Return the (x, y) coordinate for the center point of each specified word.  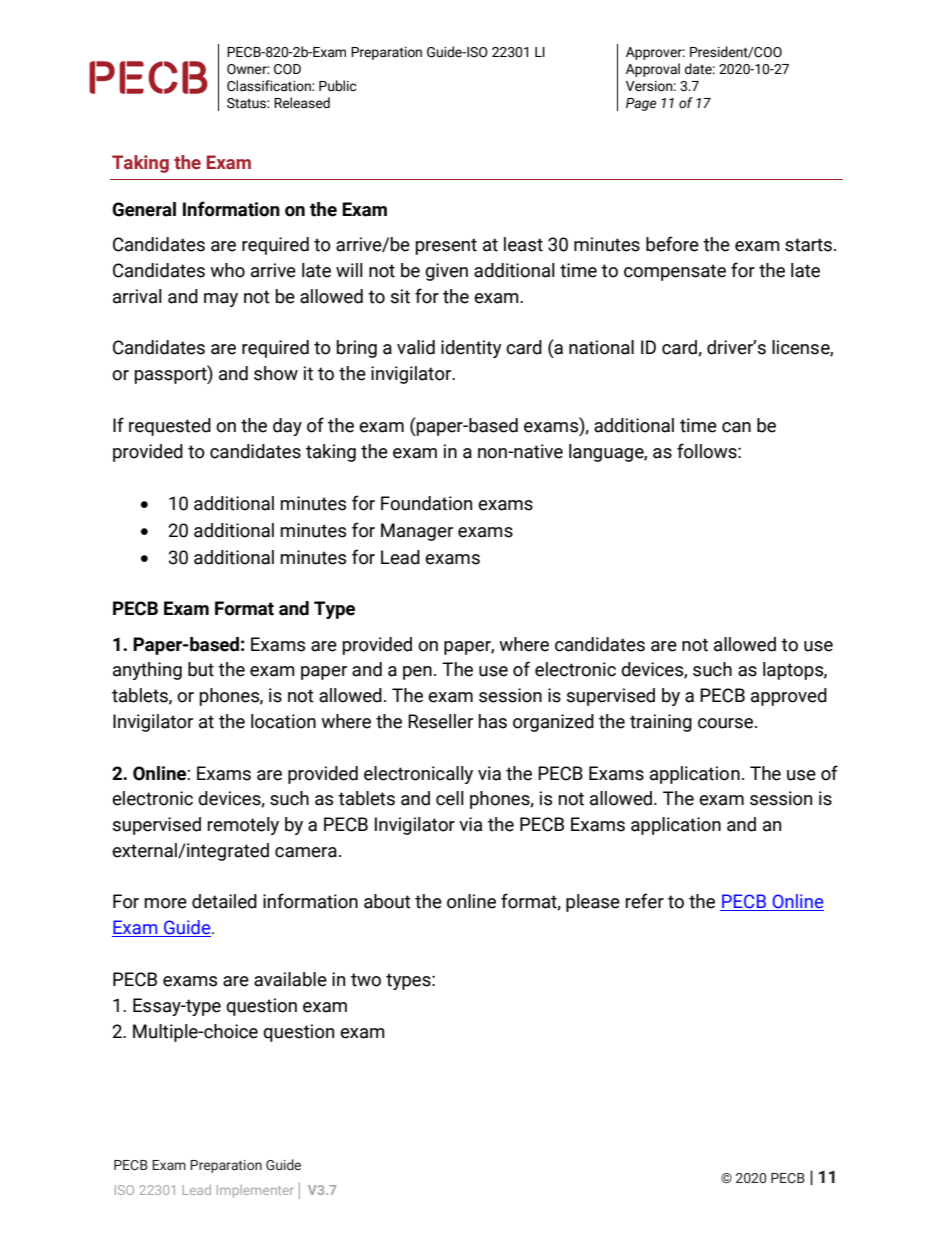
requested (170, 427)
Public (337, 86)
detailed (224, 901)
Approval (653, 70)
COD (287, 69)
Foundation (426, 503)
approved (789, 697)
